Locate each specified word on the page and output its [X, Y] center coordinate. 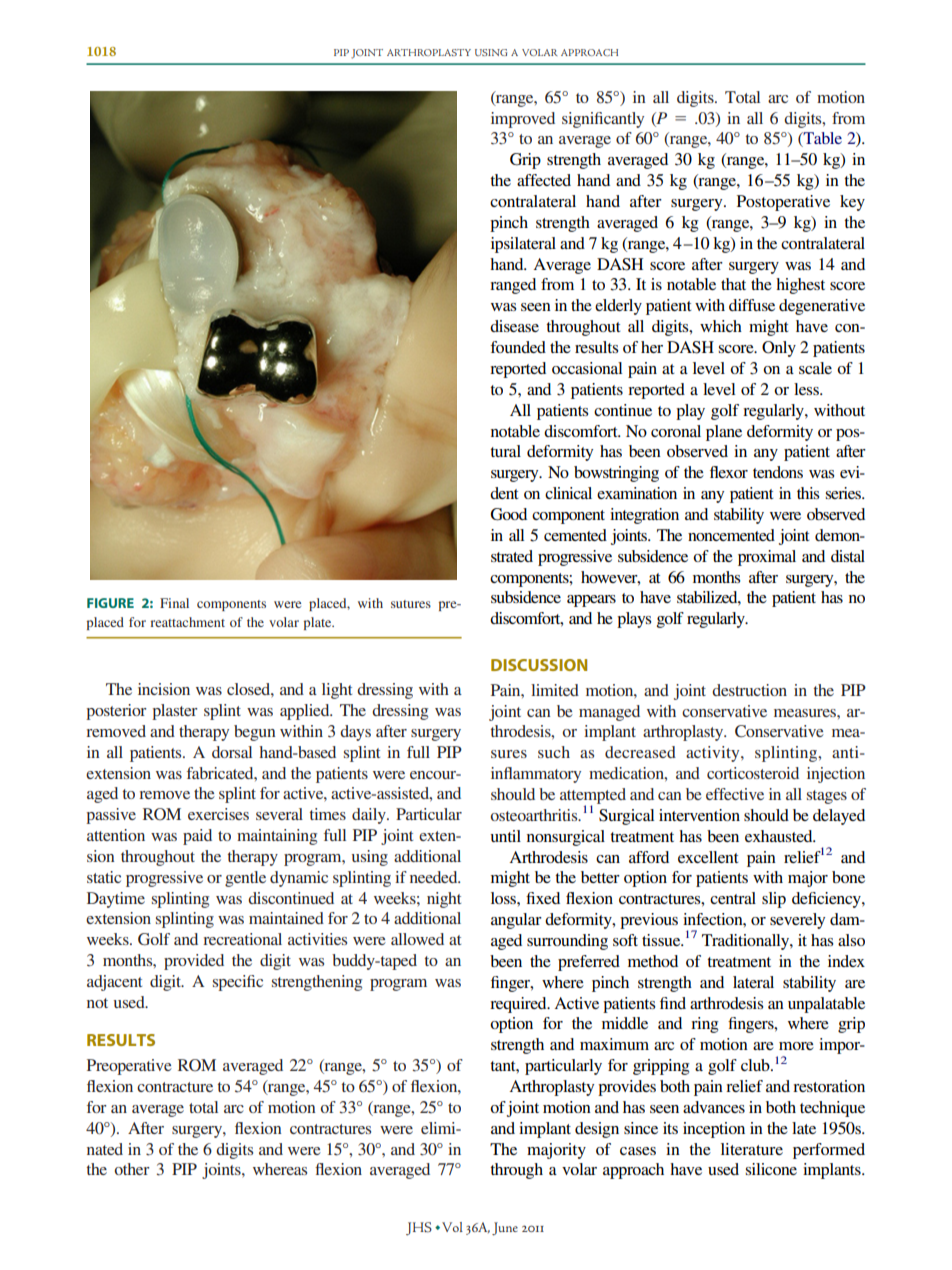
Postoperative [783, 203]
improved [523, 120]
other [132, 1169]
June [505, 1229]
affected [544, 180]
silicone [771, 1169]
